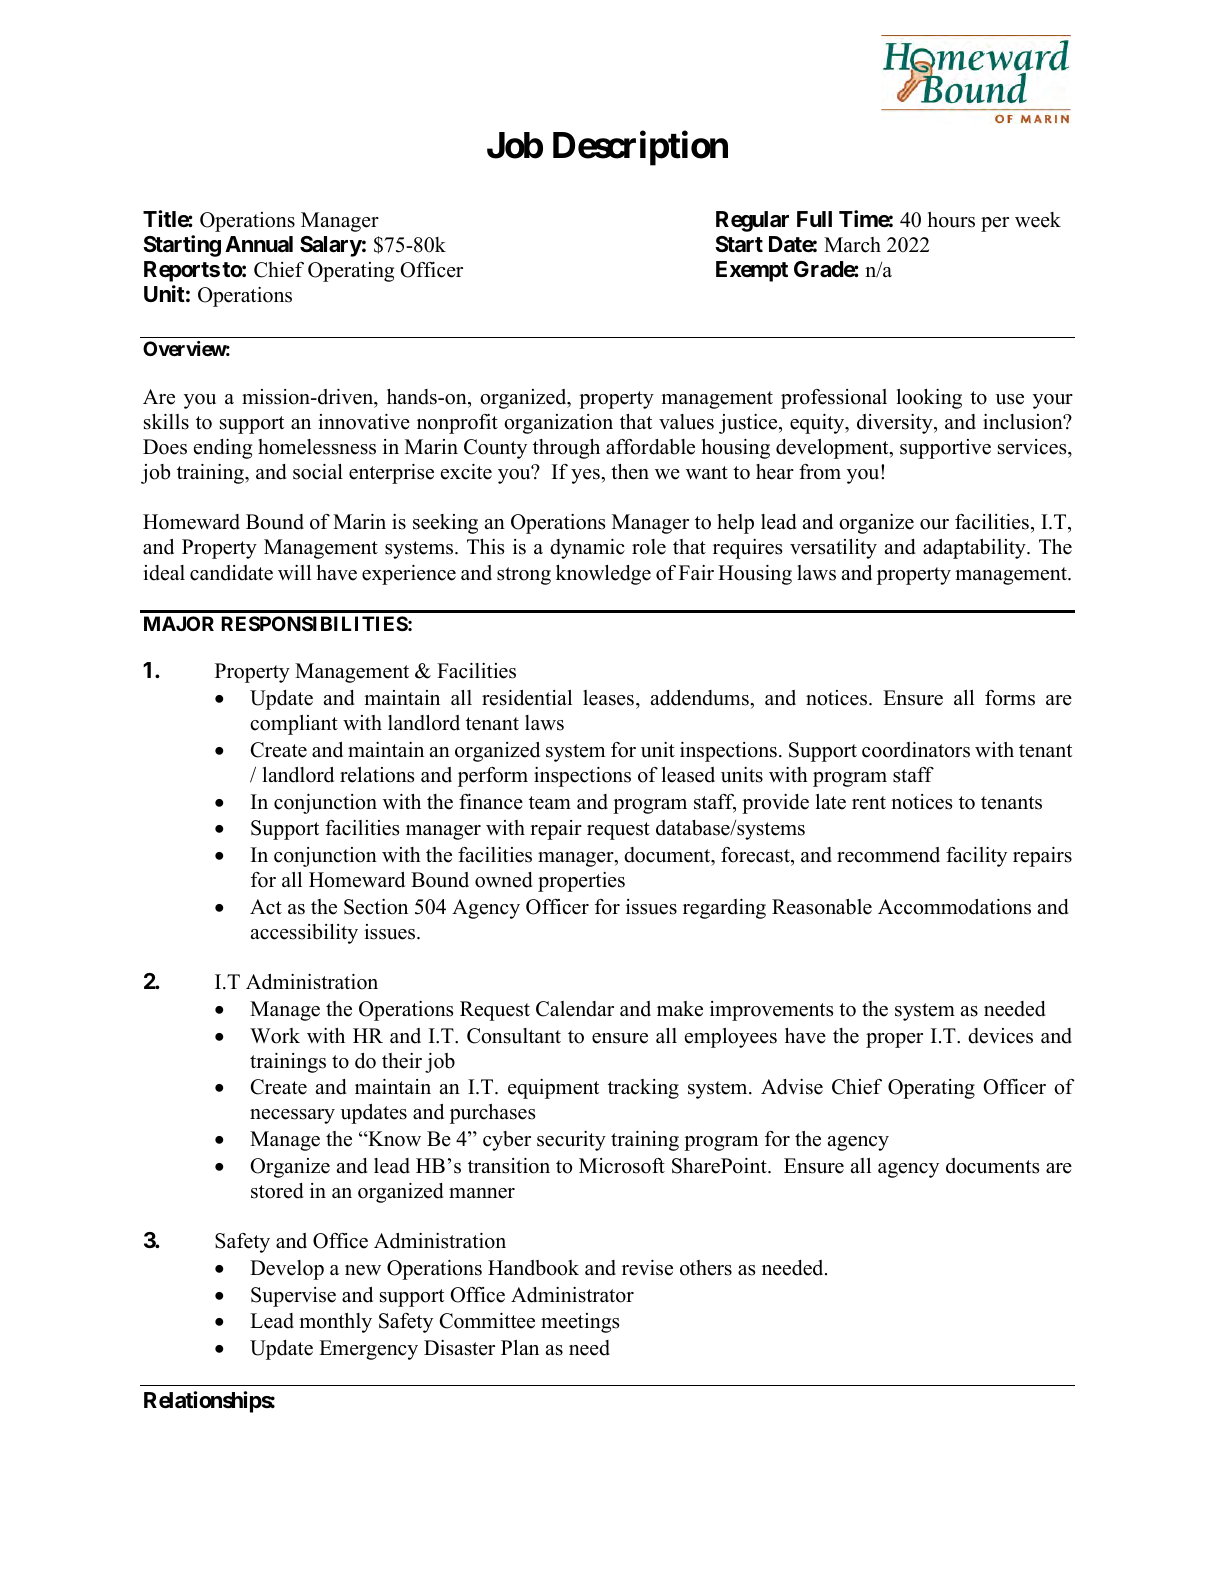 Image resolution: width=1215 pixels, height=1573 pixels. What do you see at coordinates (929, 399) in the screenshot?
I see `looking` at bounding box center [929, 399].
